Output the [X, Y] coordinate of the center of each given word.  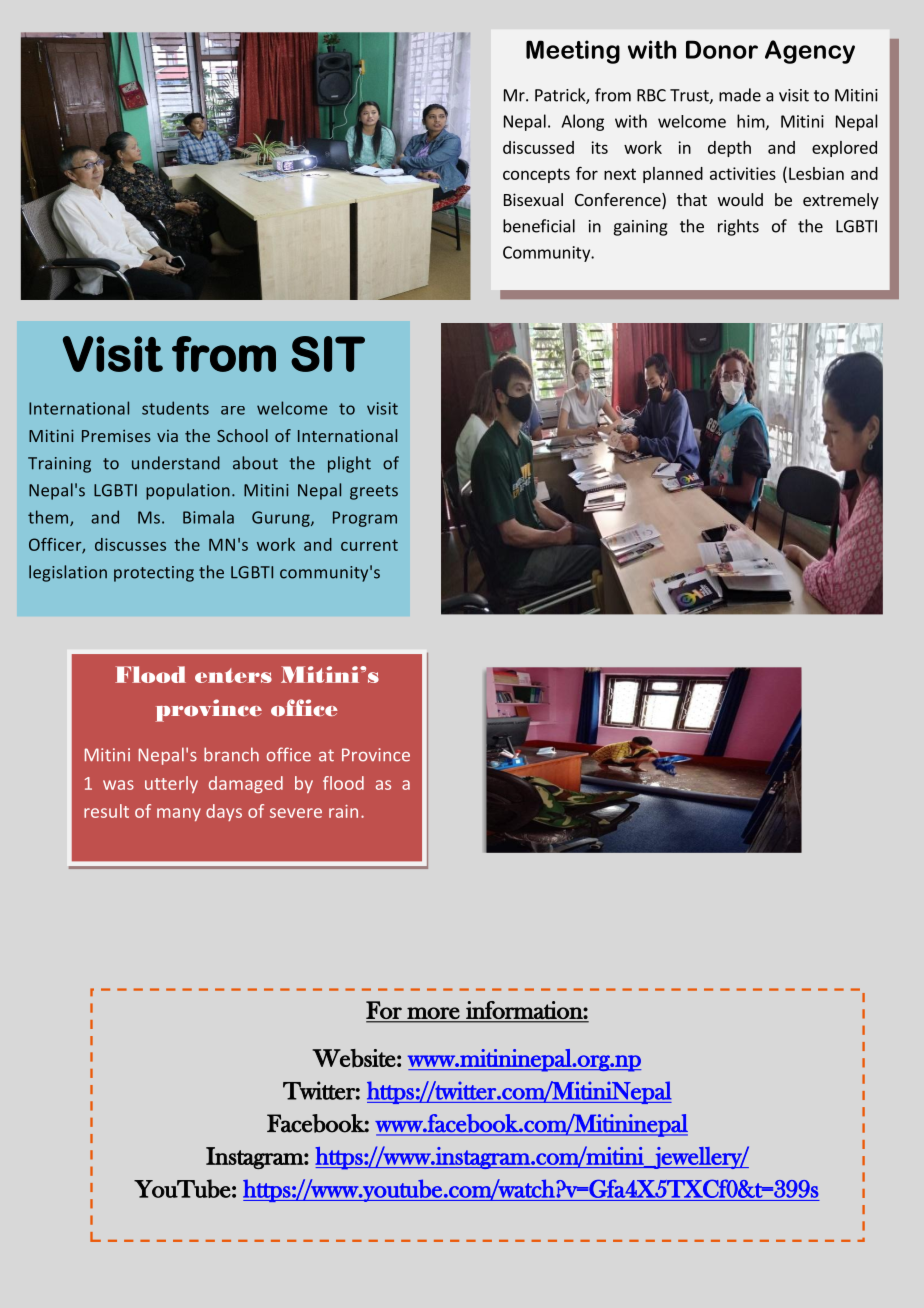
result [106, 811]
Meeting [573, 52]
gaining [640, 228]
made [740, 95]
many [179, 814]
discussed [538, 147]
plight [349, 464]
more [433, 1013]
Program [365, 519]
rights [738, 227]
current [369, 545]
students [175, 408]
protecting [154, 574]
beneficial [539, 226]
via [167, 436]
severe [296, 813]
